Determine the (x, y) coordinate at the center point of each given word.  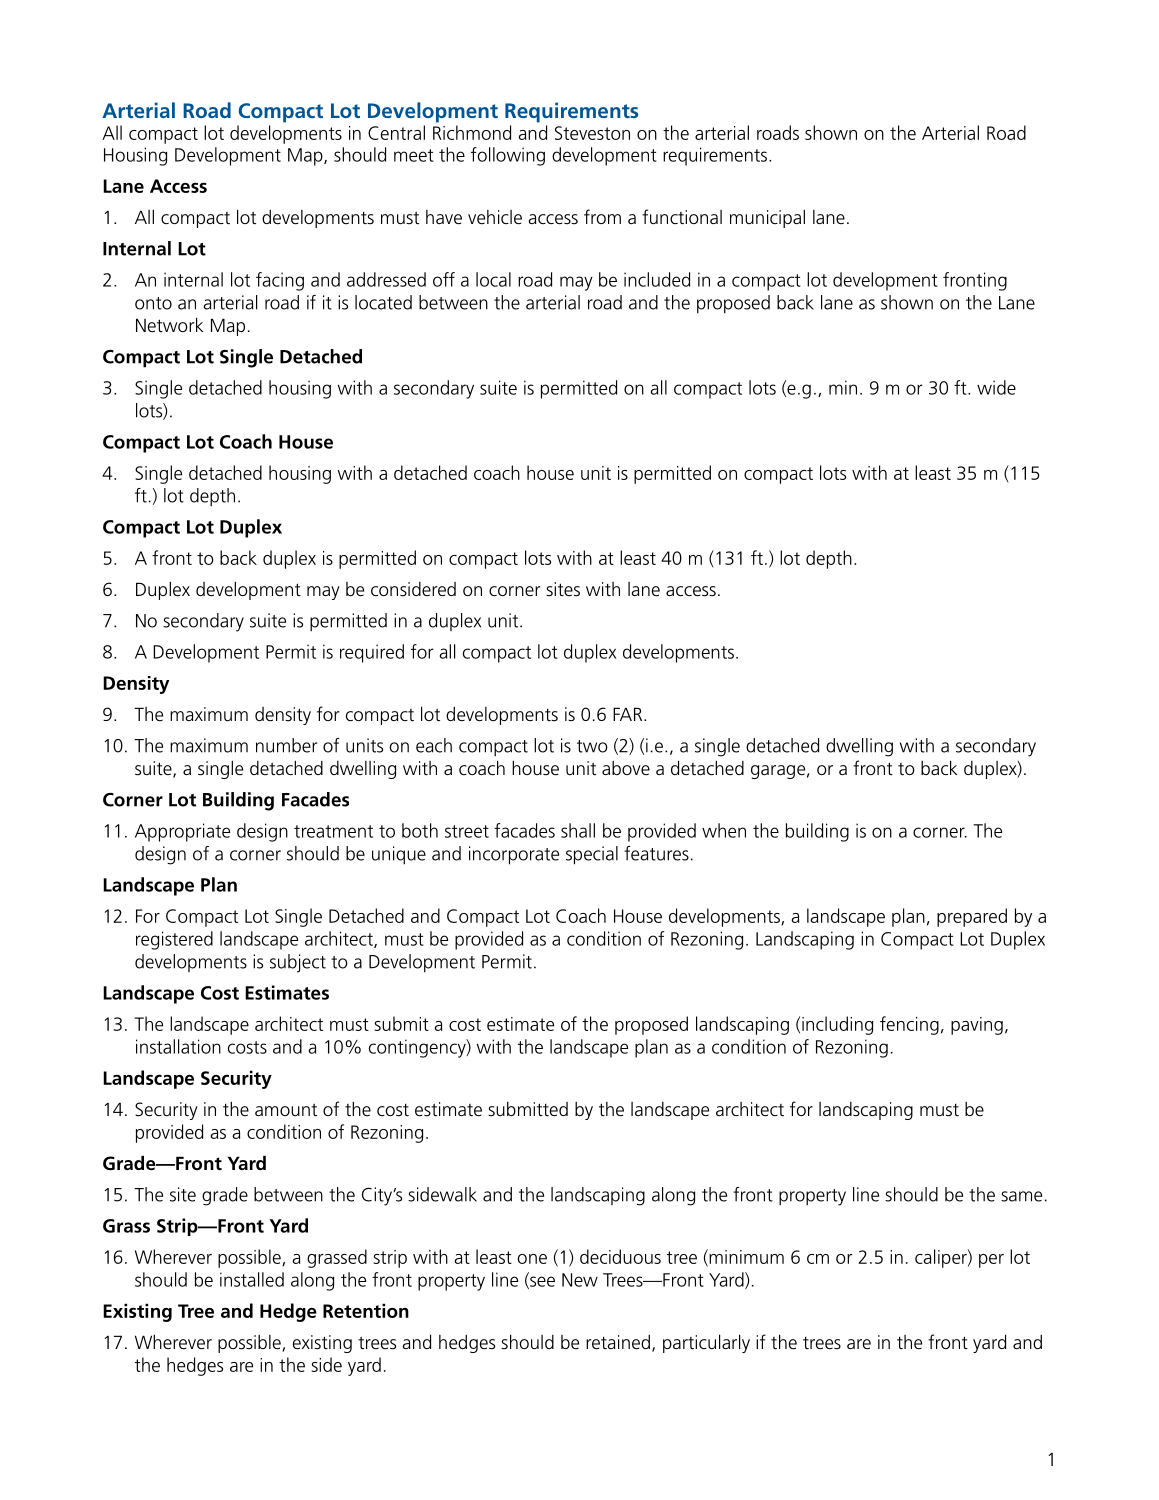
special (592, 855)
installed (252, 1279)
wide (996, 387)
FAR (629, 714)
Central (396, 132)
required (372, 653)
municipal (767, 219)
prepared (972, 917)
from (602, 216)
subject (298, 963)
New (580, 1280)
